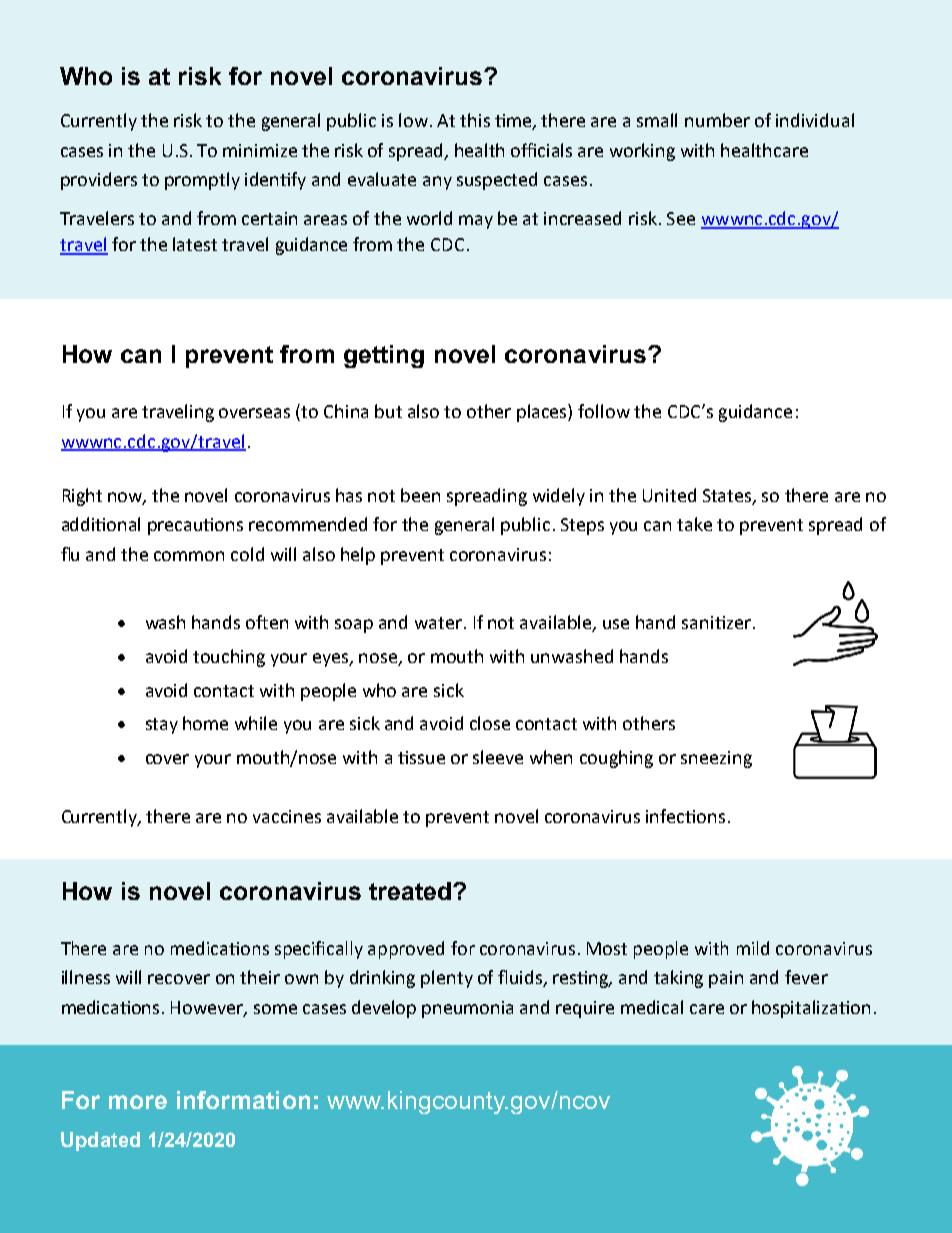  Describe the element at coordinates (717, 120) in the document. I see `number` at that location.
